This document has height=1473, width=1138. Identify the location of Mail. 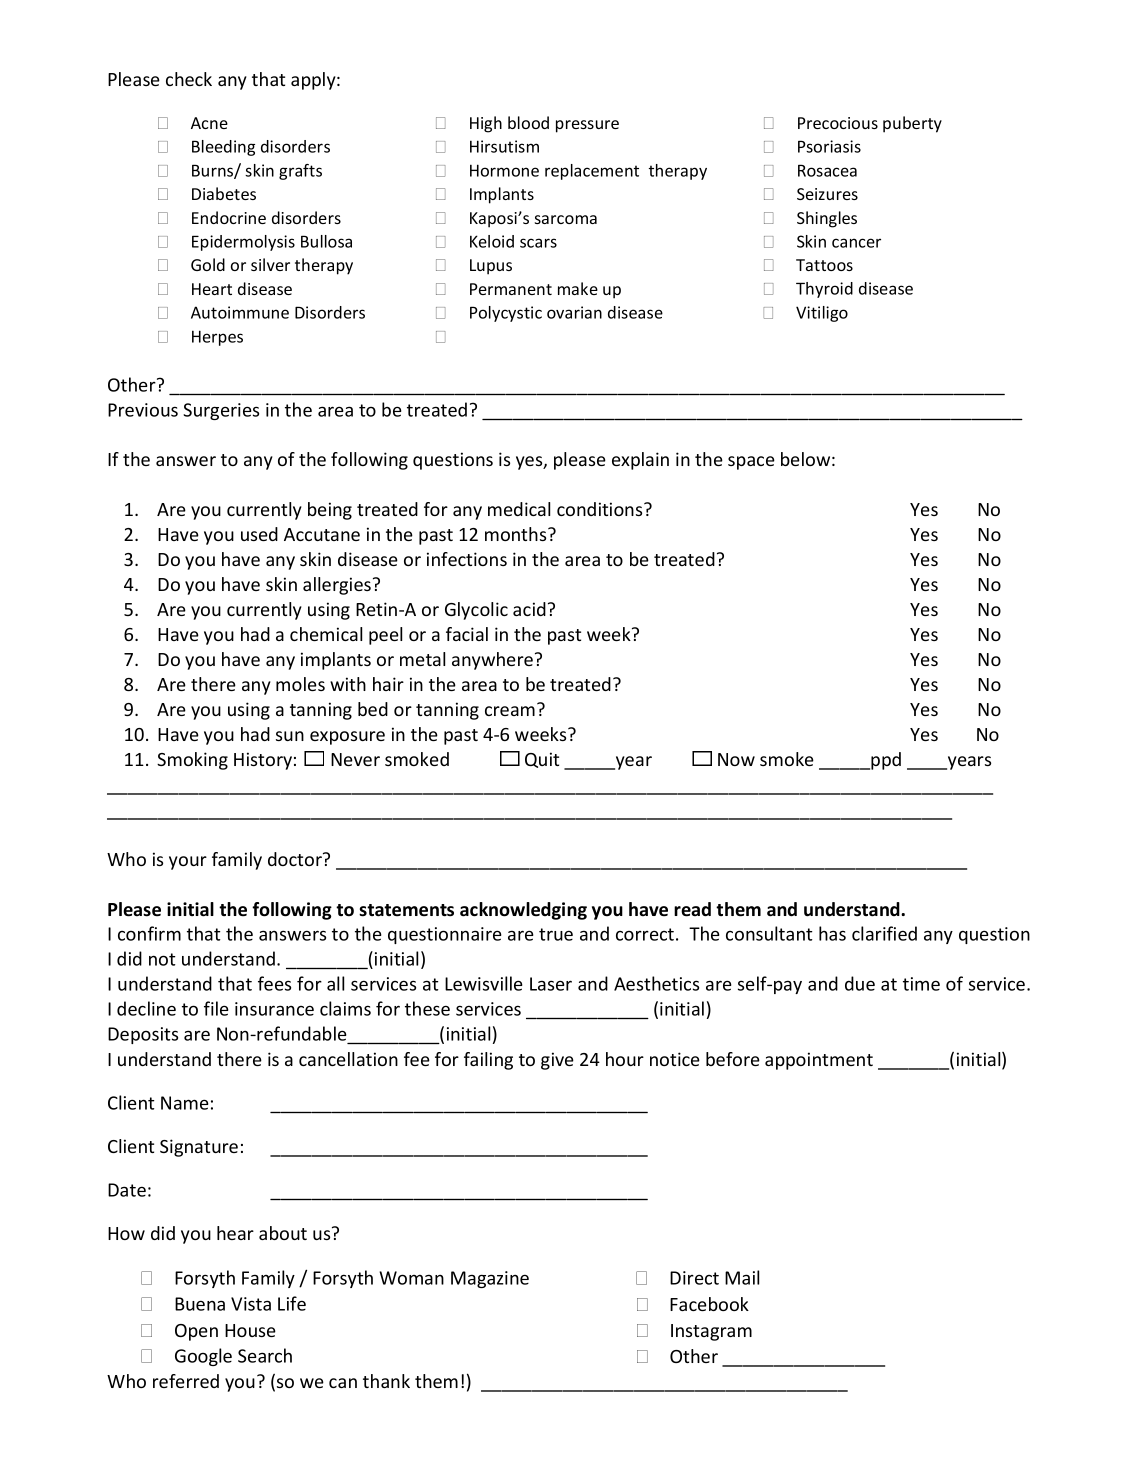
(742, 1277).
